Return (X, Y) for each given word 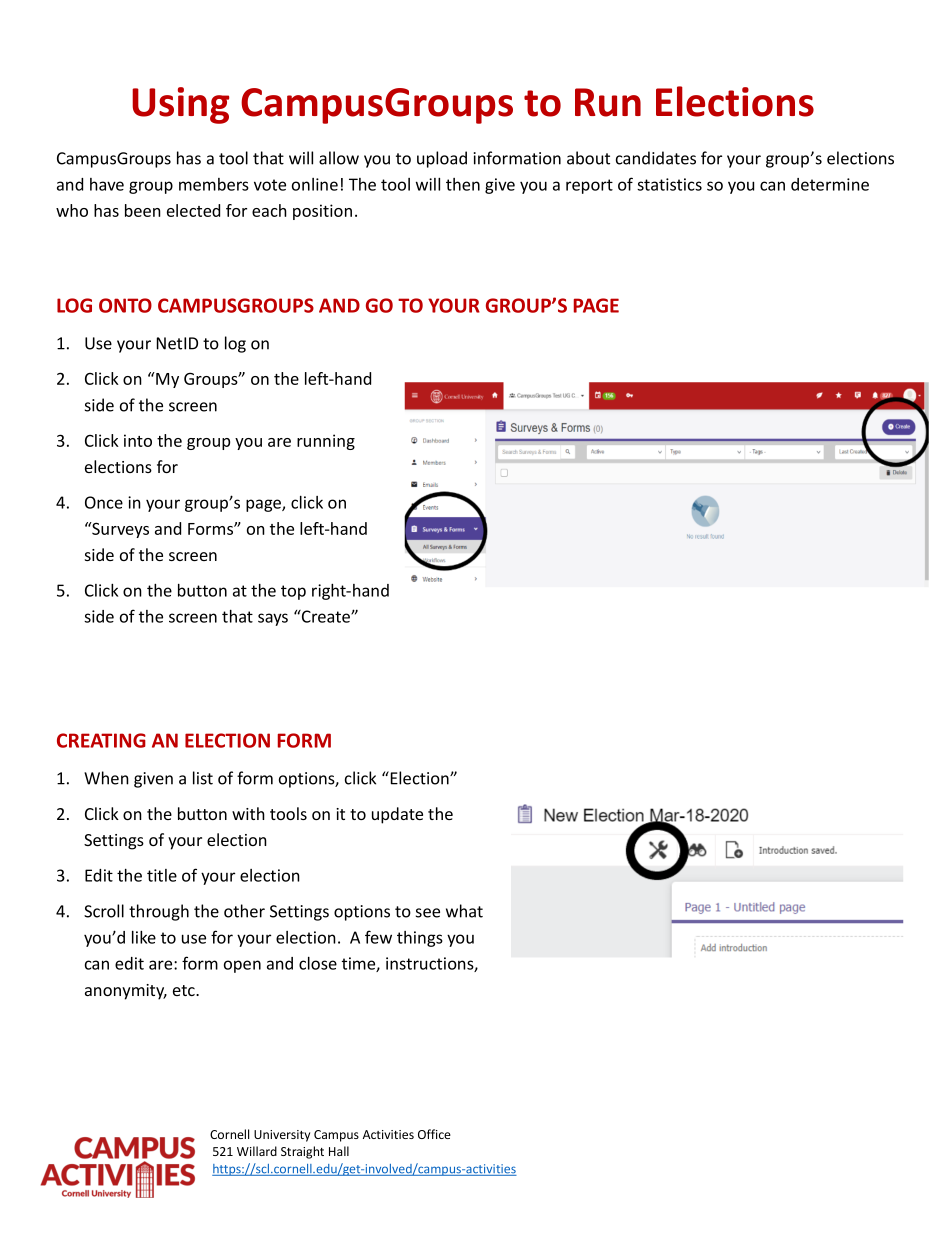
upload (442, 159)
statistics (669, 184)
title (162, 875)
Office (434, 1134)
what (464, 911)
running (326, 442)
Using (180, 105)
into (138, 440)
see (428, 913)
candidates (656, 158)
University (282, 1136)
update (397, 815)
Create (326, 616)
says (273, 619)
